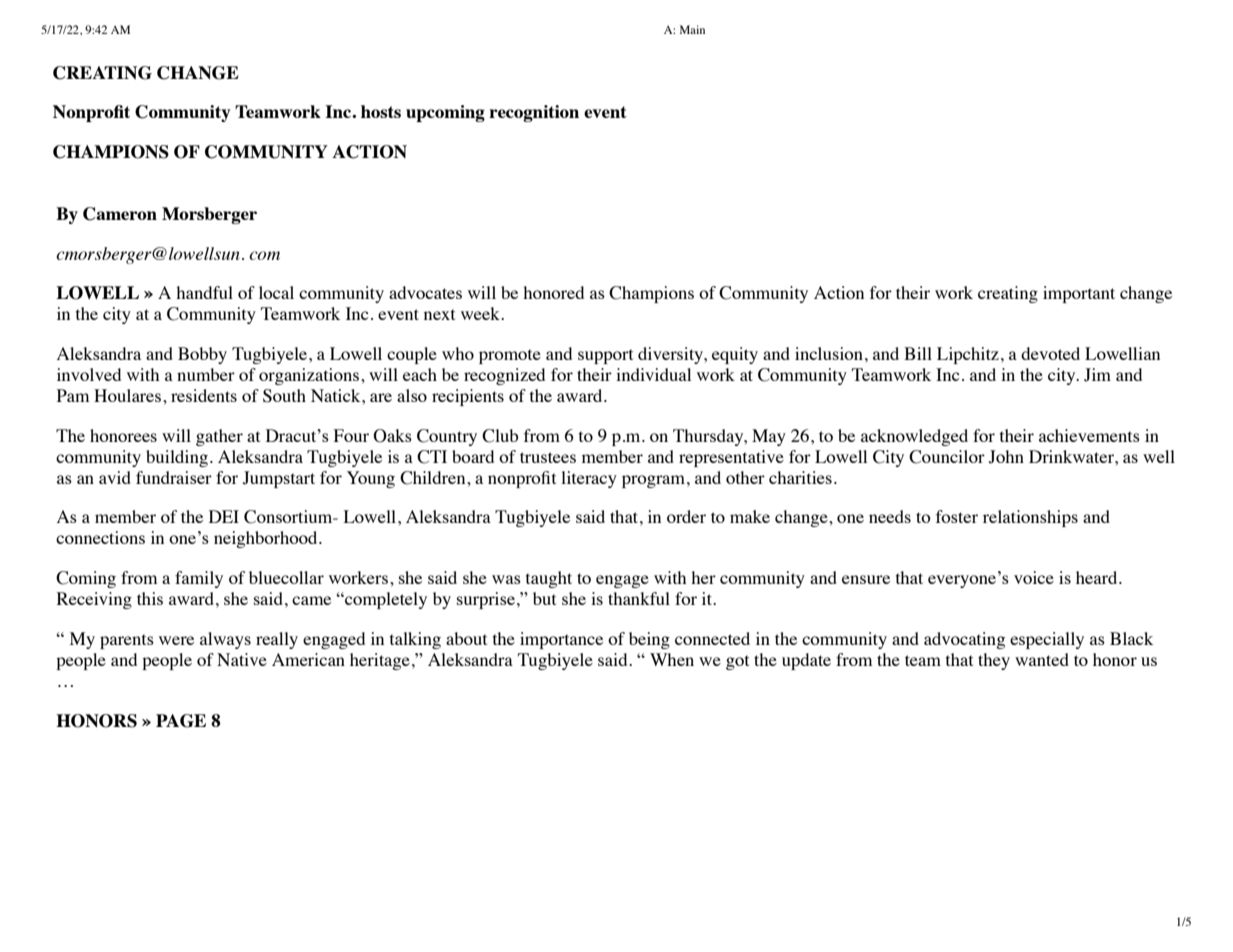 This screenshot has width=1233, height=952. Describe the element at coordinates (534, 113) in the screenshot. I see `recognition` at that location.
